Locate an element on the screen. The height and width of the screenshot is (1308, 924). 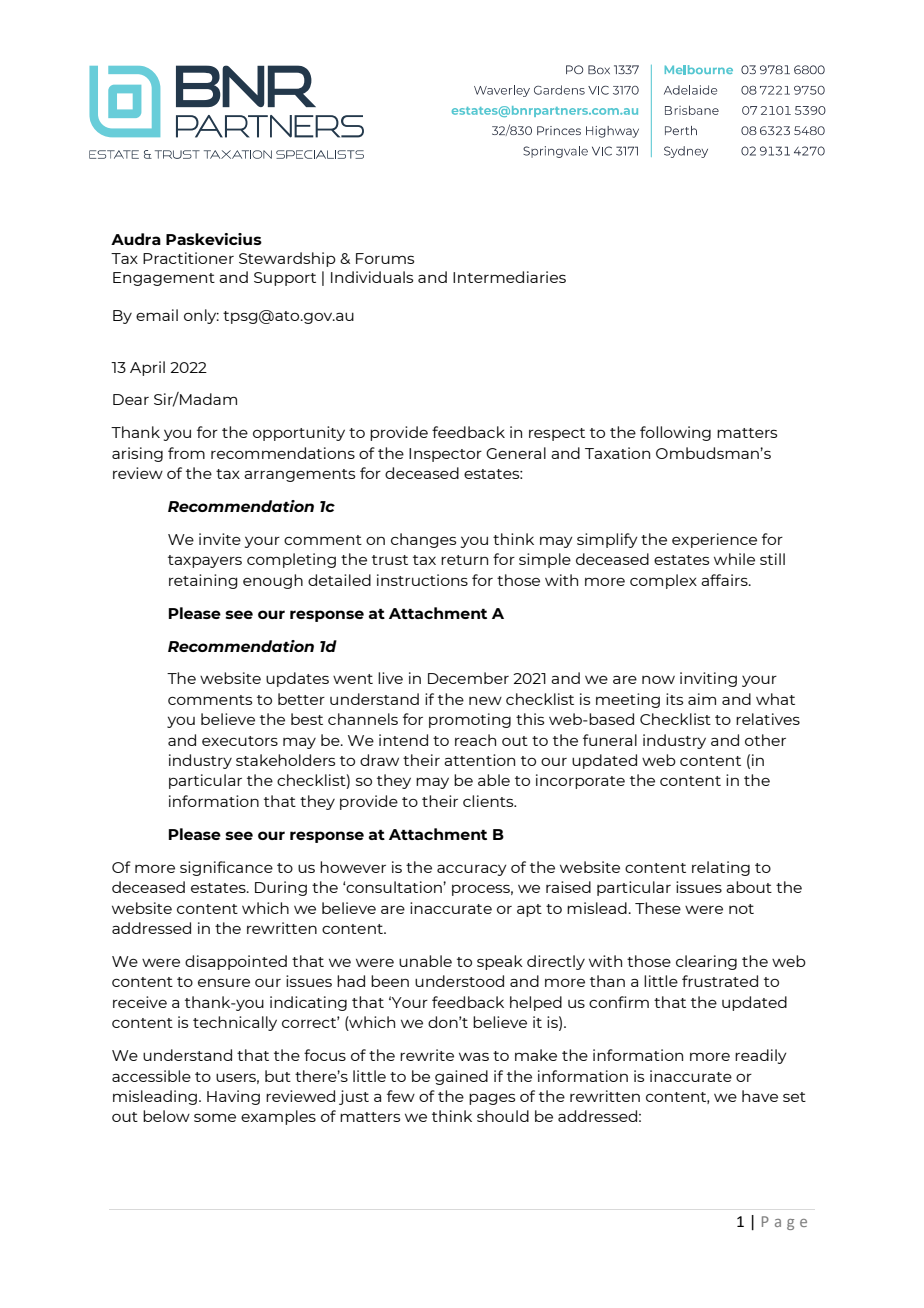
attention is located at coordinates (479, 760).
